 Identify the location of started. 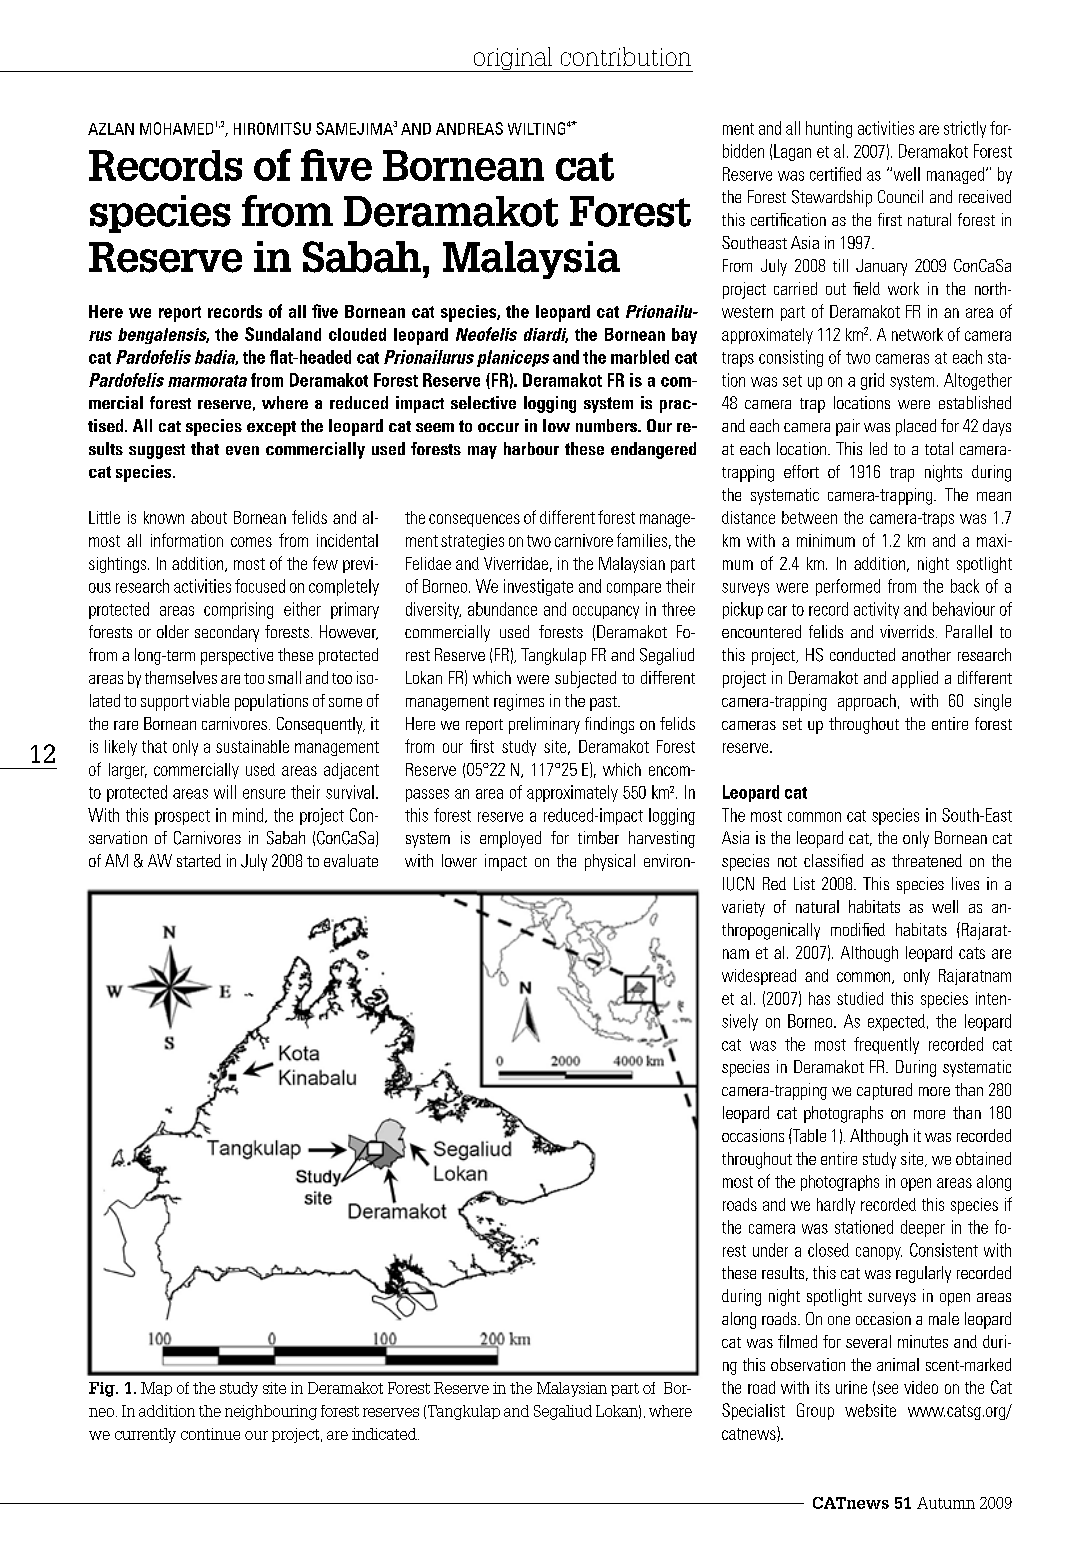
(199, 860).
